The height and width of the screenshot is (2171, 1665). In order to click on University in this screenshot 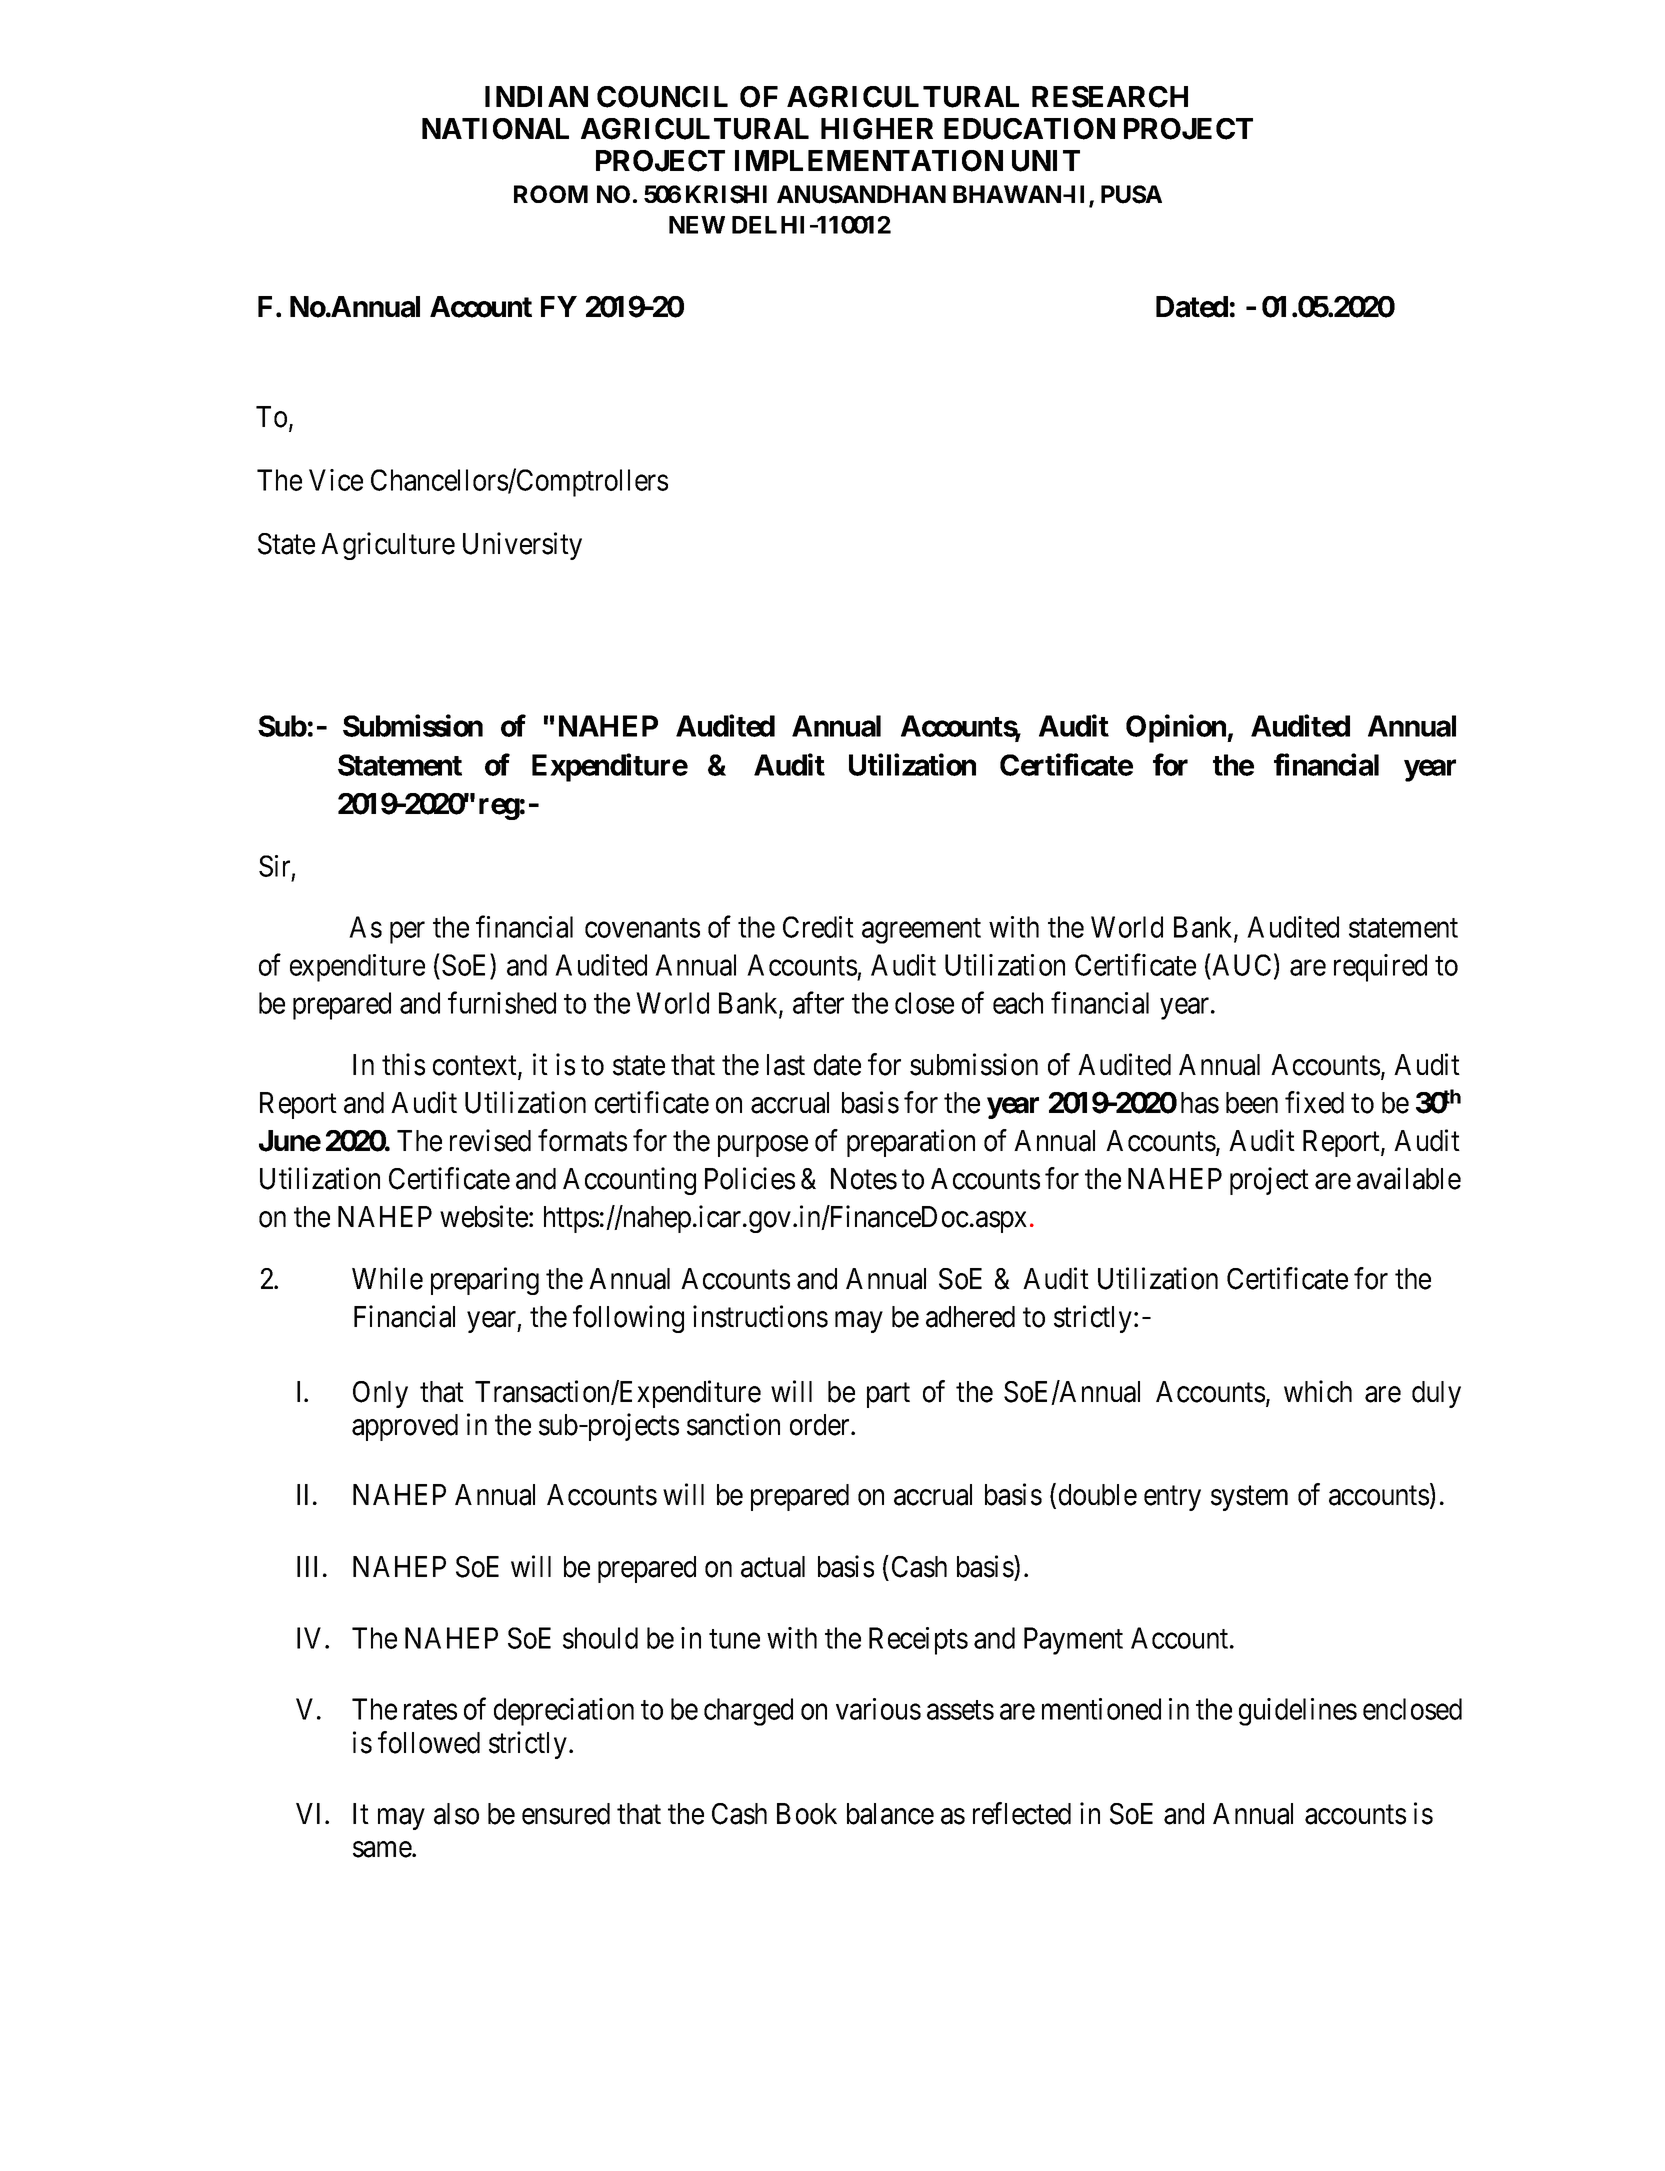, I will do `click(522, 546)`.
